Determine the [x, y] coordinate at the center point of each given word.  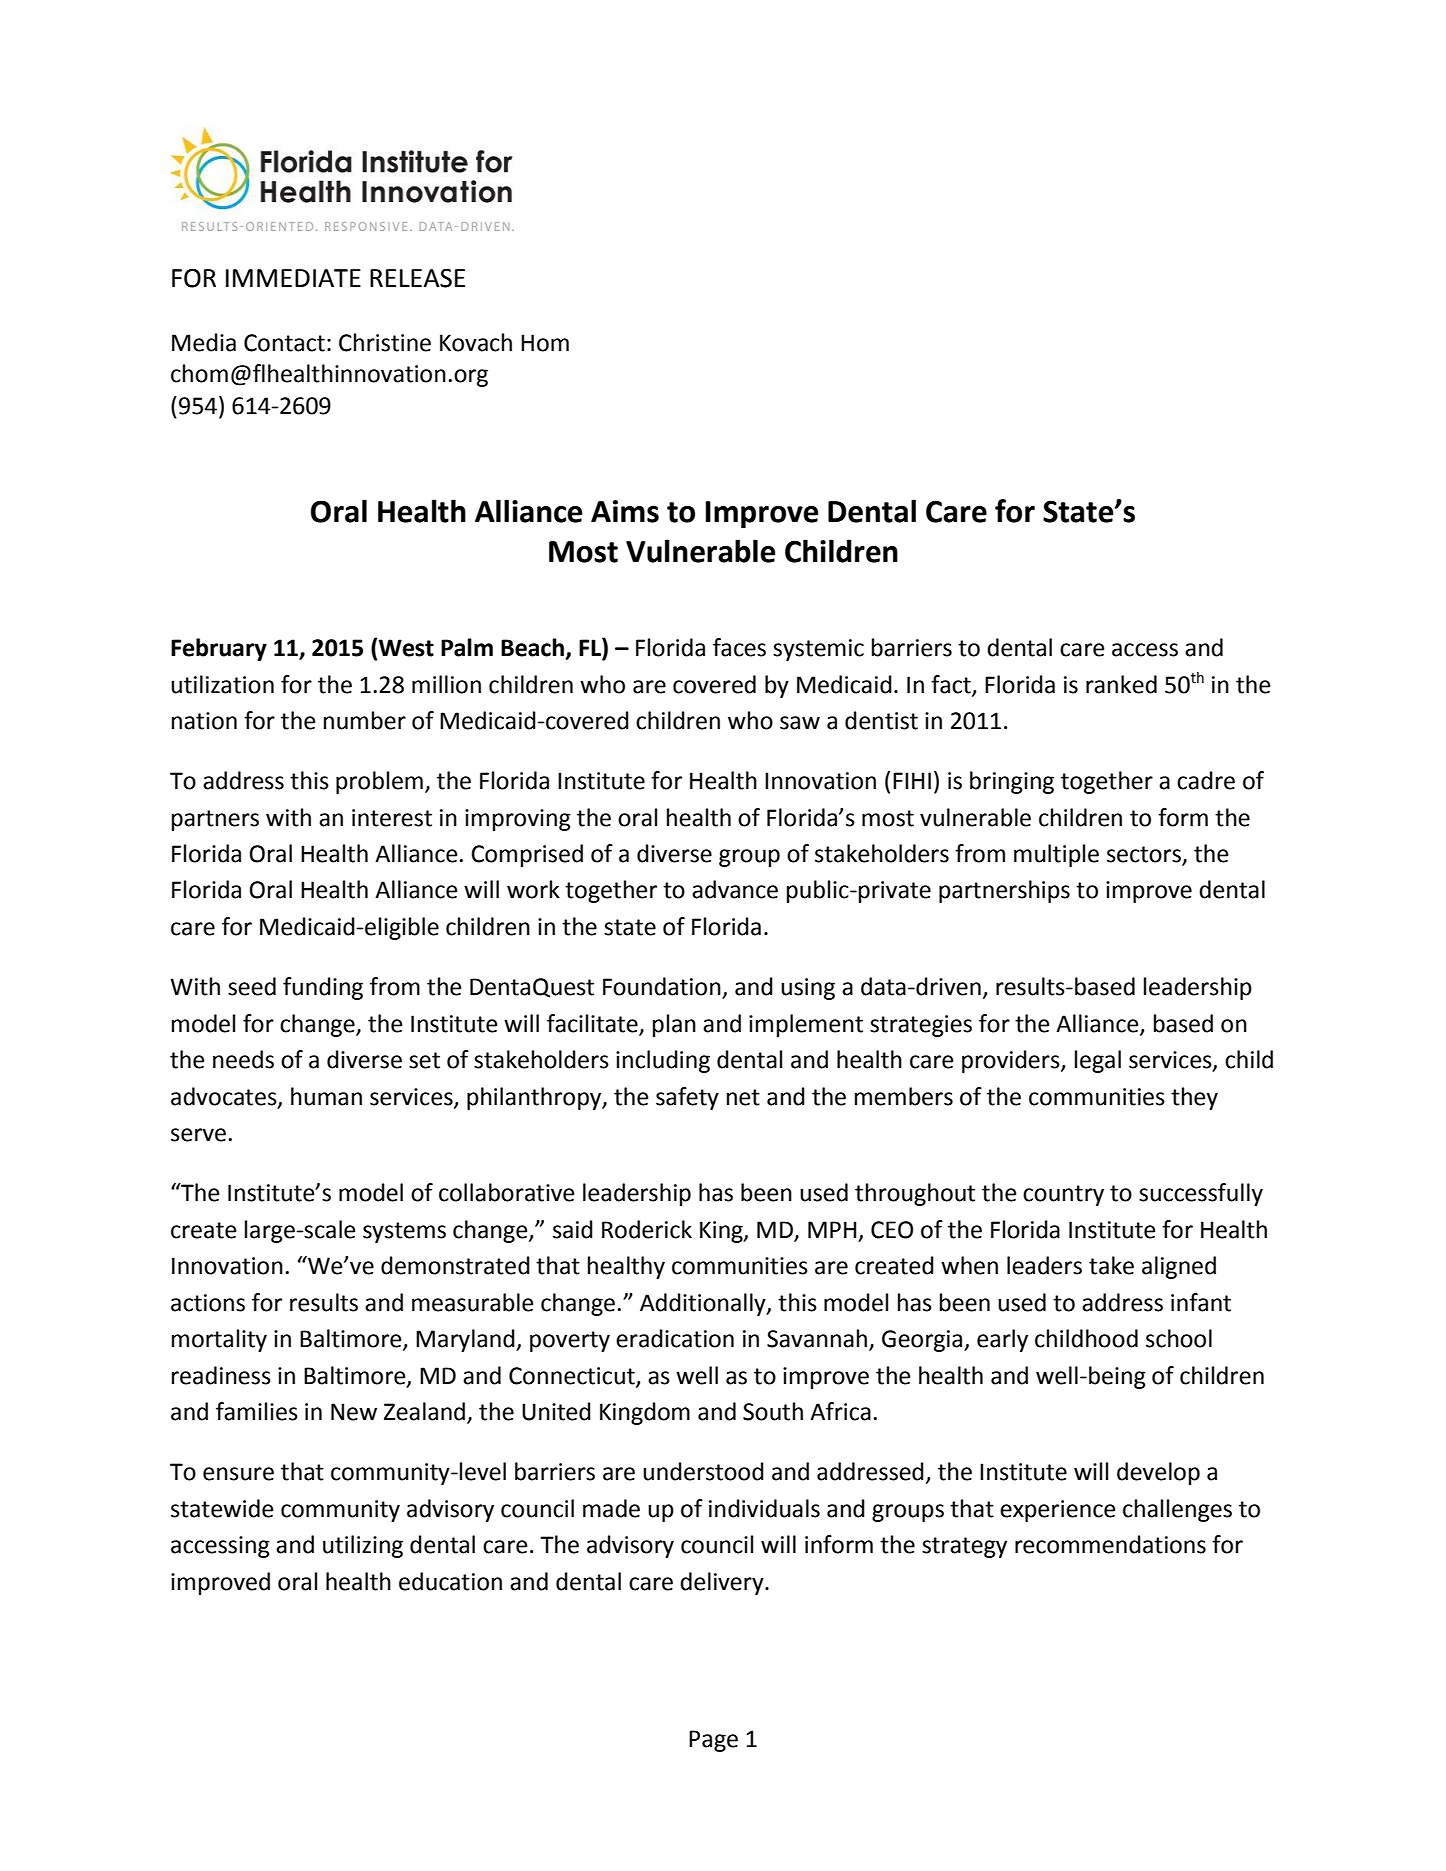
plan [674, 1025]
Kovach [476, 342]
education [450, 1581]
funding [323, 988]
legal [1098, 1061]
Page [713, 1741]
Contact [284, 343]
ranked [1121, 684]
